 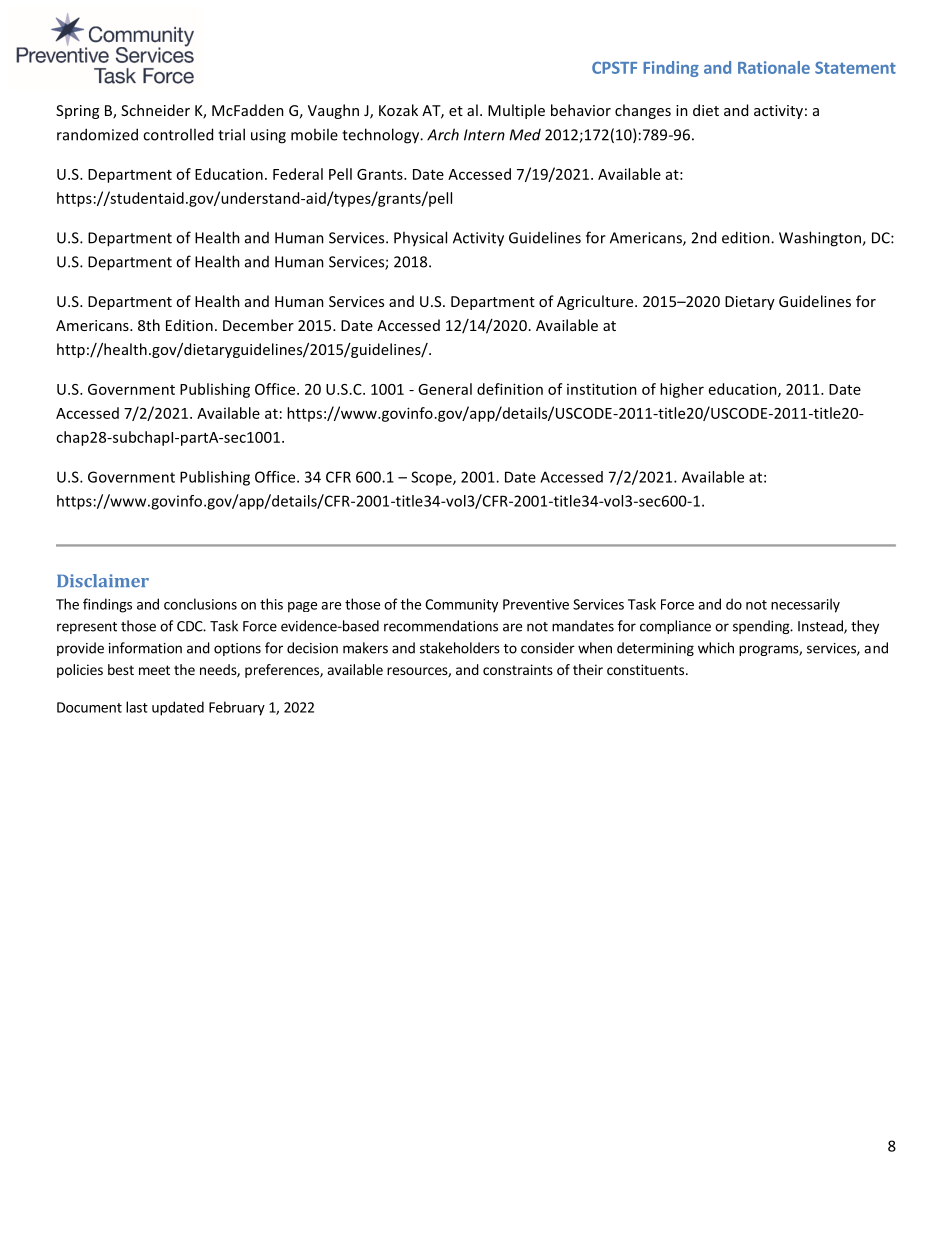 I want to click on December, so click(x=258, y=325).
